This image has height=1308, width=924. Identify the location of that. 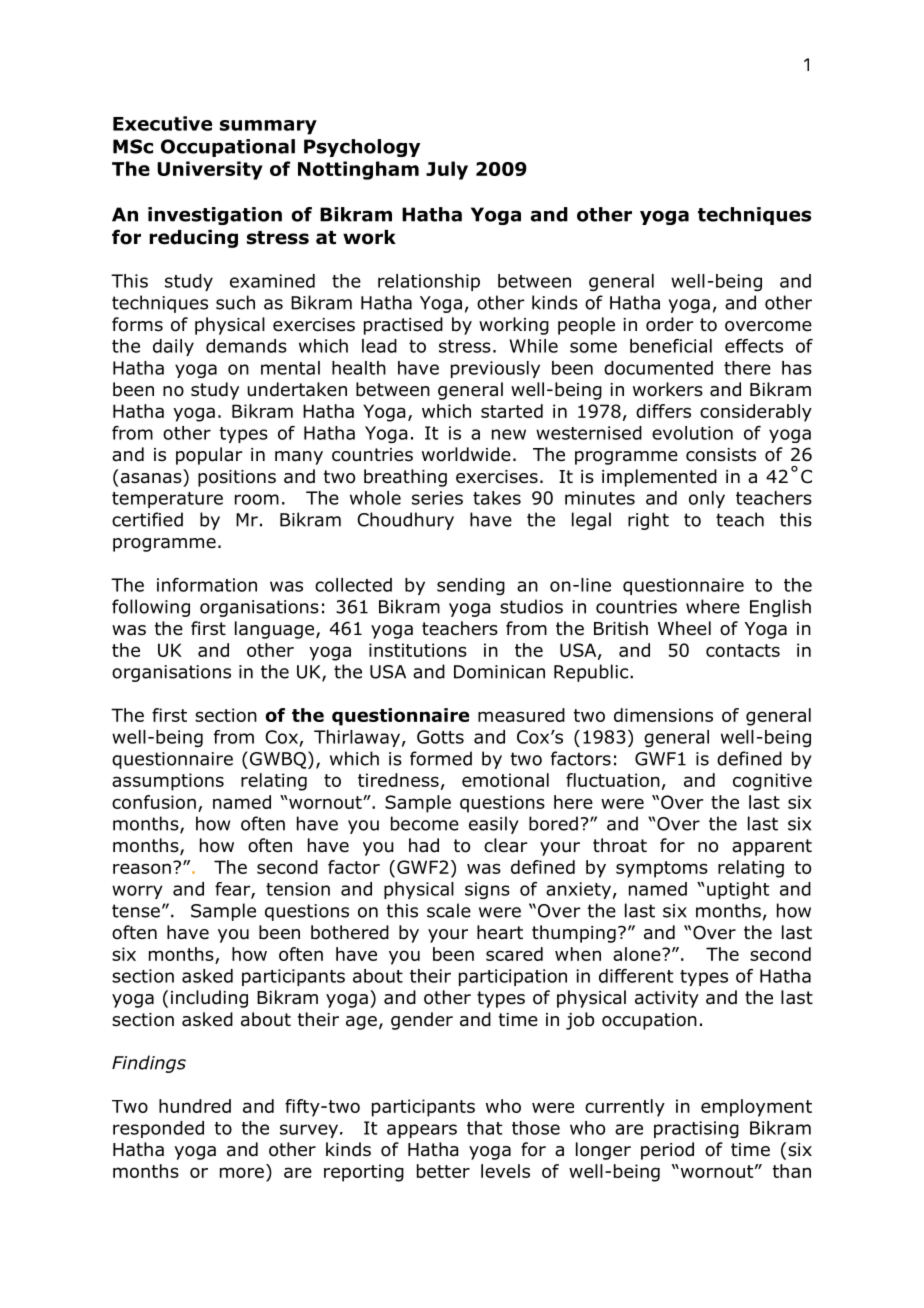
(484, 1128).
